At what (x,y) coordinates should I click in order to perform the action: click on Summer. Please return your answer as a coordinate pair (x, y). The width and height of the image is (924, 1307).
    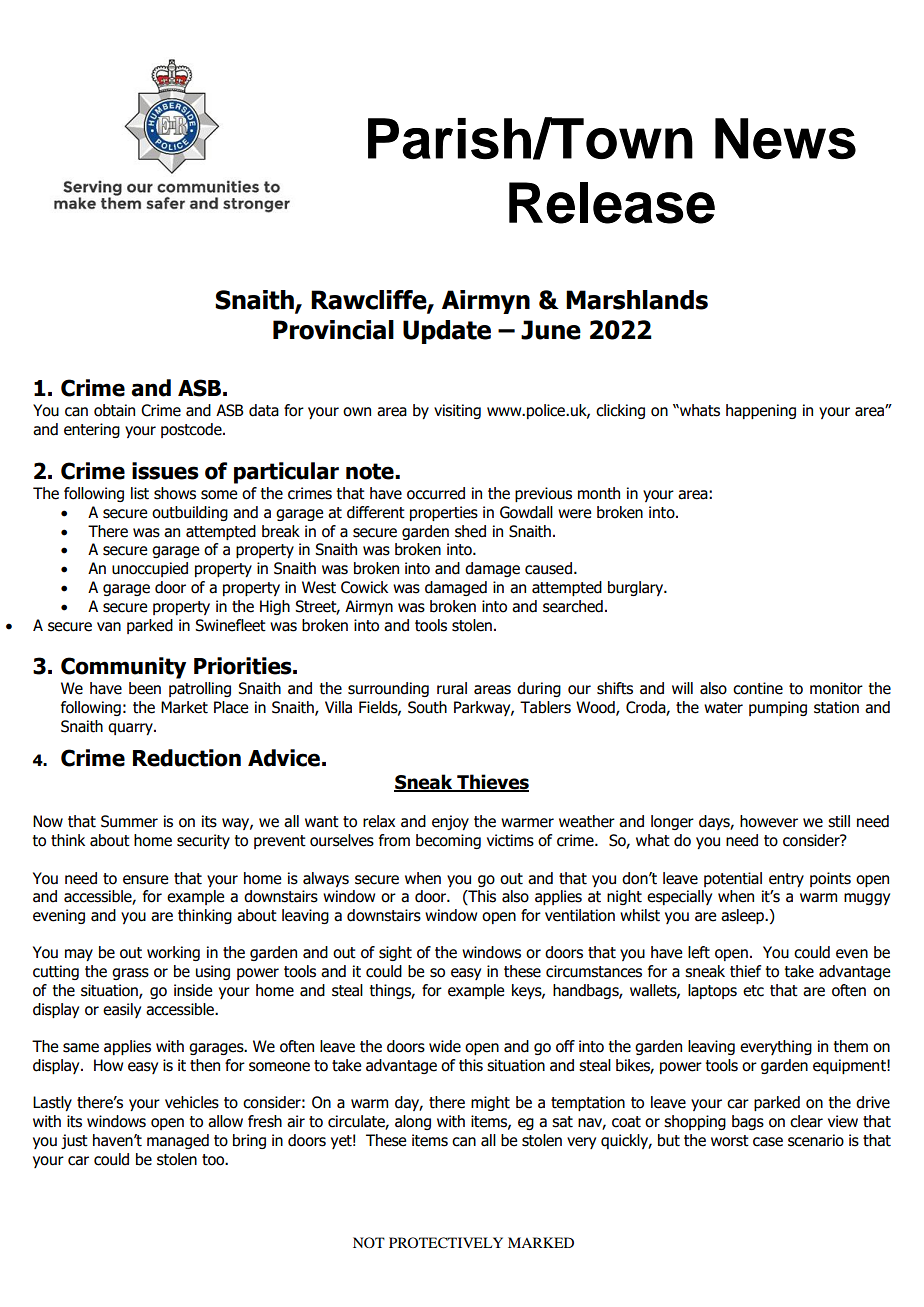
    Looking at the image, I should click on (129, 821).
